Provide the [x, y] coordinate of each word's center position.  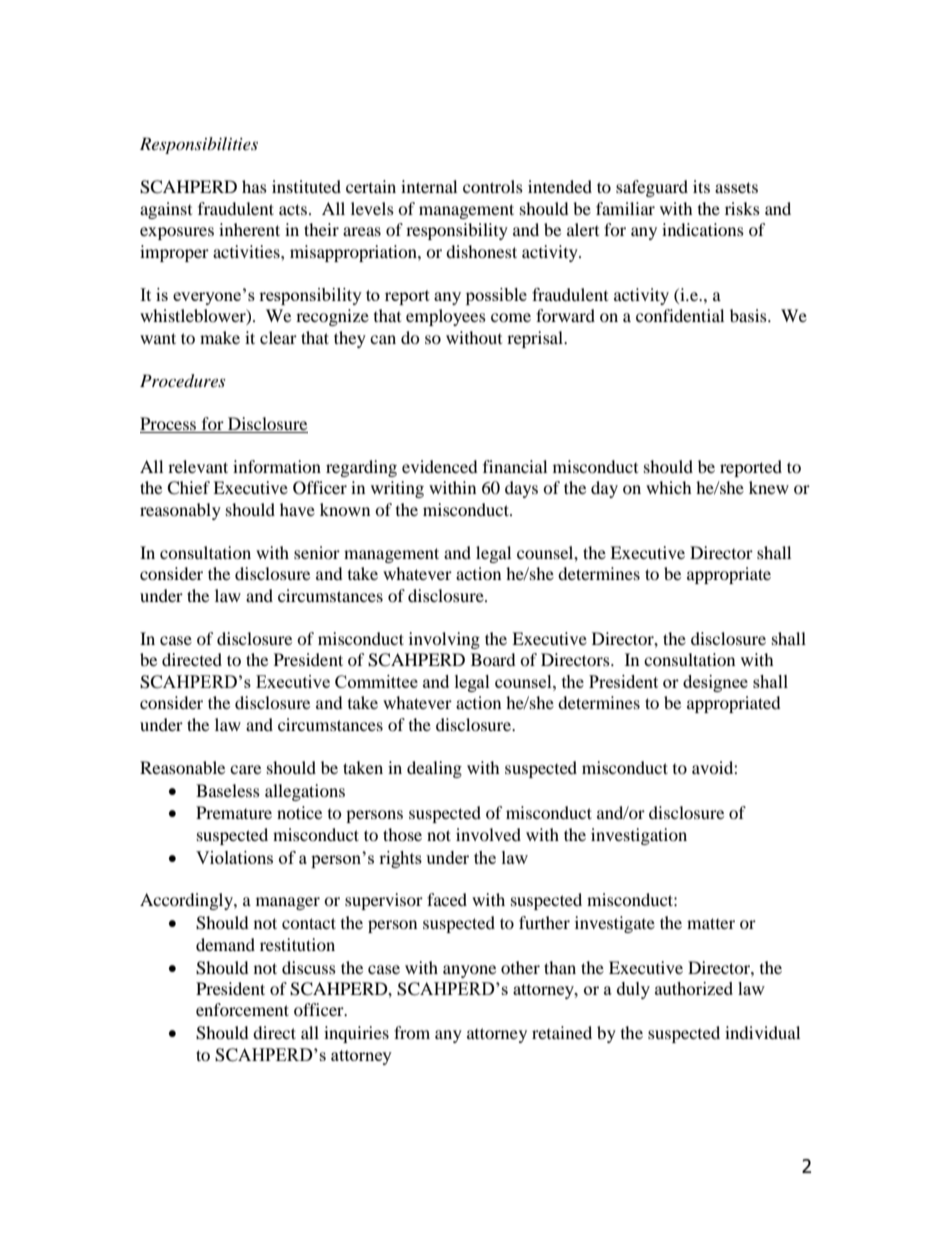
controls [493, 186]
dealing [434, 769]
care [245, 769]
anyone [469, 971]
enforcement [242, 1009]
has [254, 186]
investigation [639, 836]
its [701, 186]
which [669, 487]
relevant [198, 466]
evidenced [440, 466]
